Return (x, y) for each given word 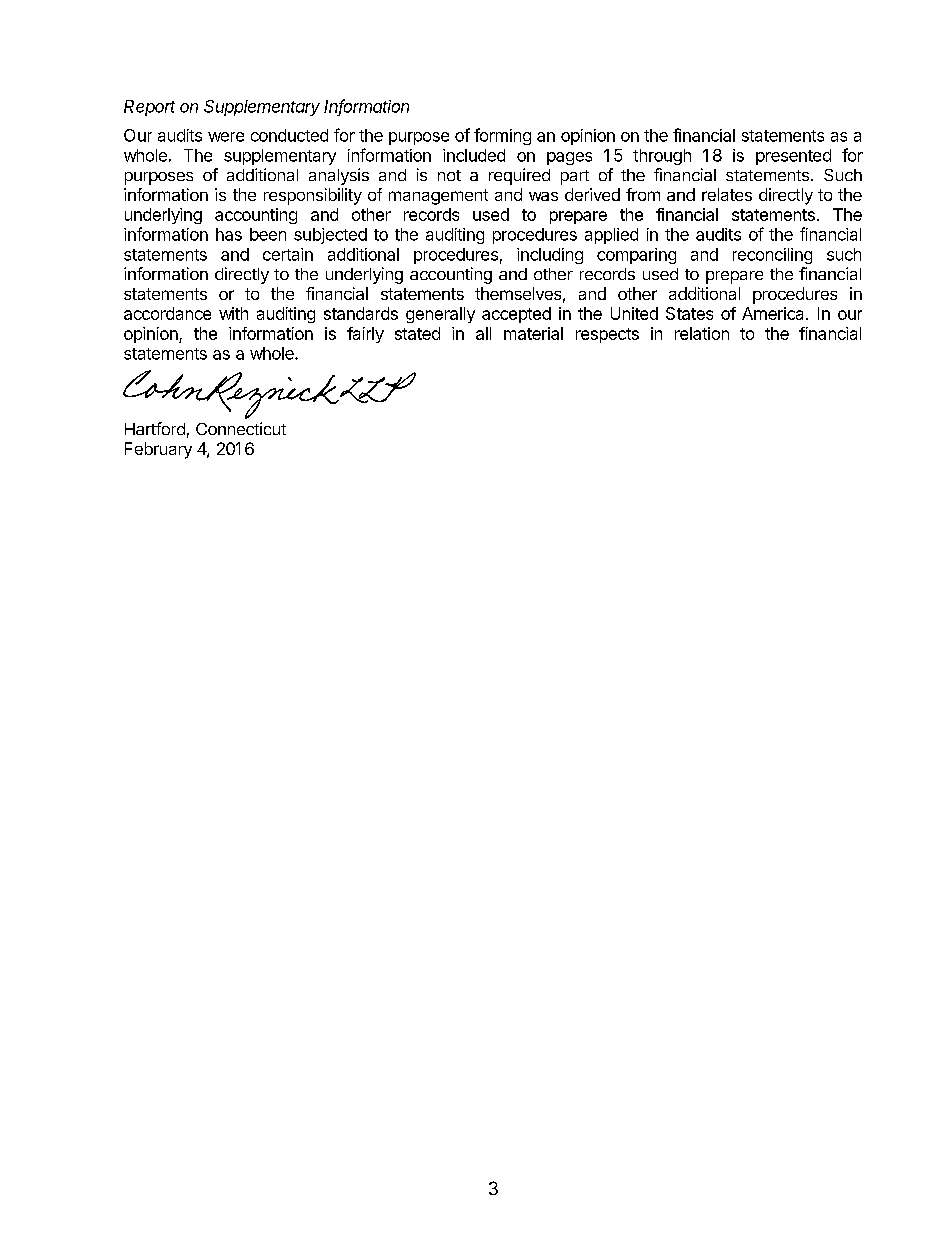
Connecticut (241, 428)
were (226, 137)
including (550, 256)
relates (727, 194)
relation (702, 333)
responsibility (313, 196)
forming (502, 136)
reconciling (772, 256)
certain (288, 254)
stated (417, 333)
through (662, 157)
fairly (365, 335)
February (158, 450)
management (438, 197)
